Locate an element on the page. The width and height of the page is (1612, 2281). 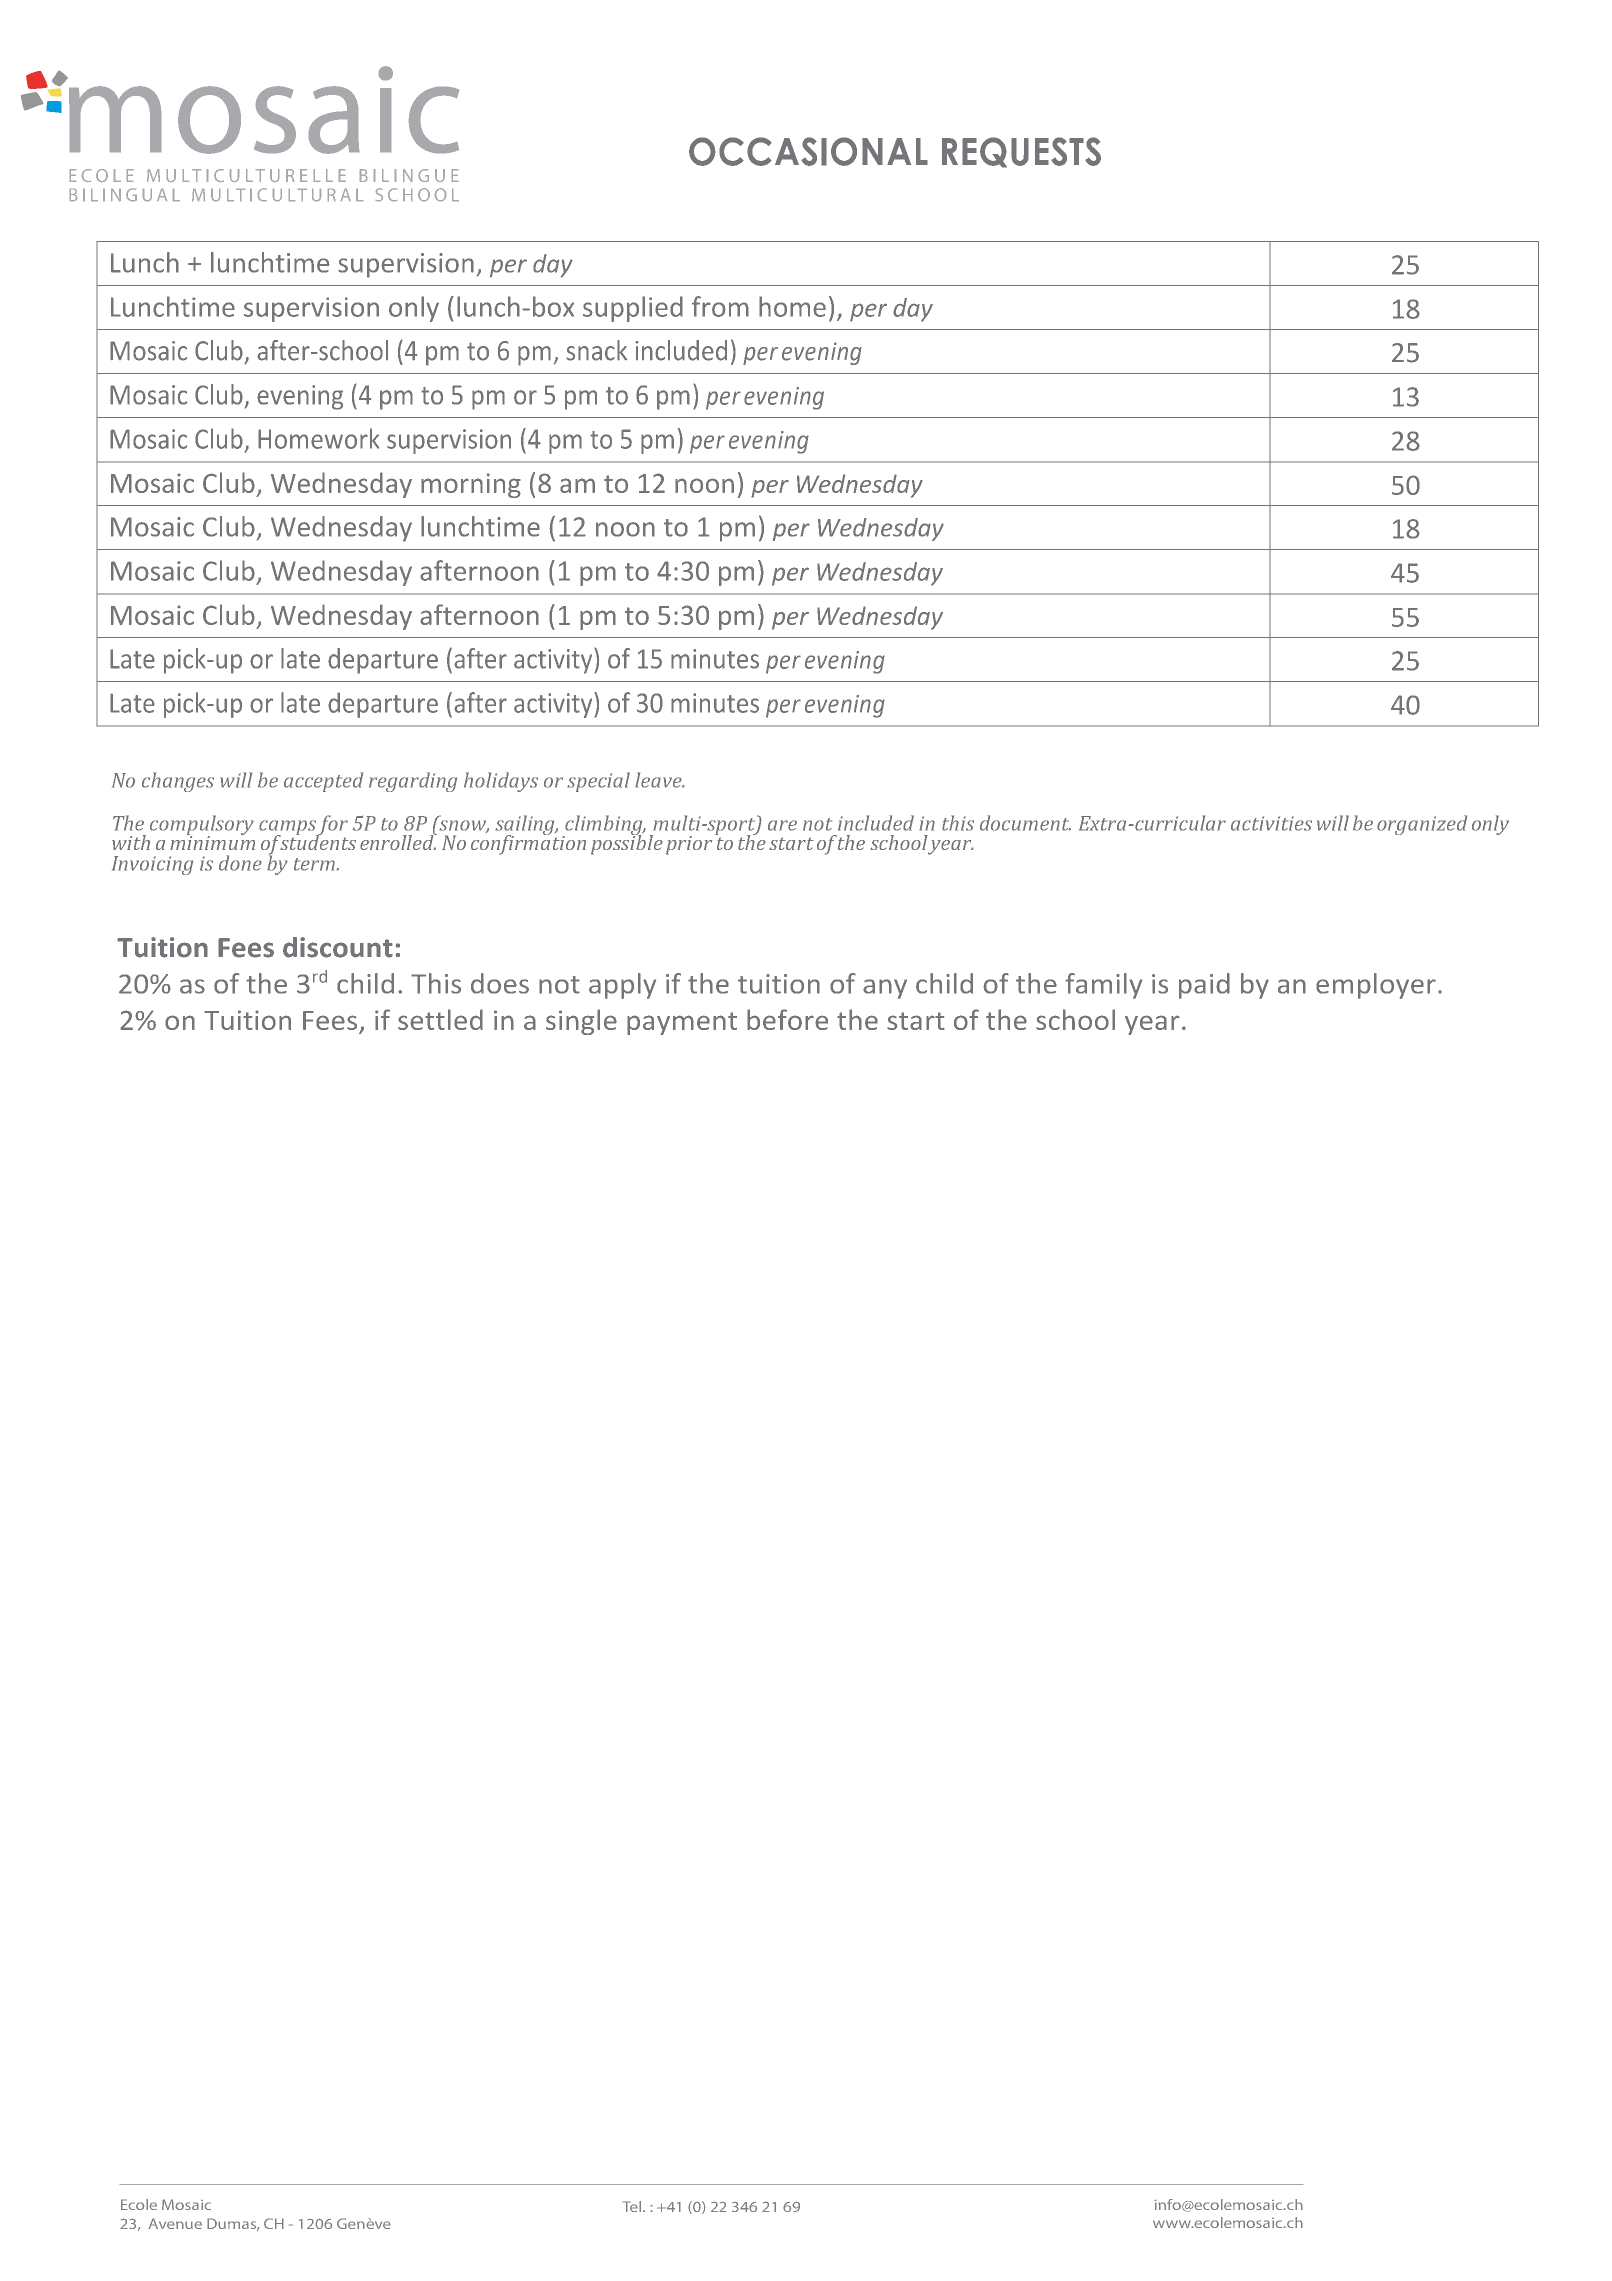
employer is located at coordinates (1376, 986).
